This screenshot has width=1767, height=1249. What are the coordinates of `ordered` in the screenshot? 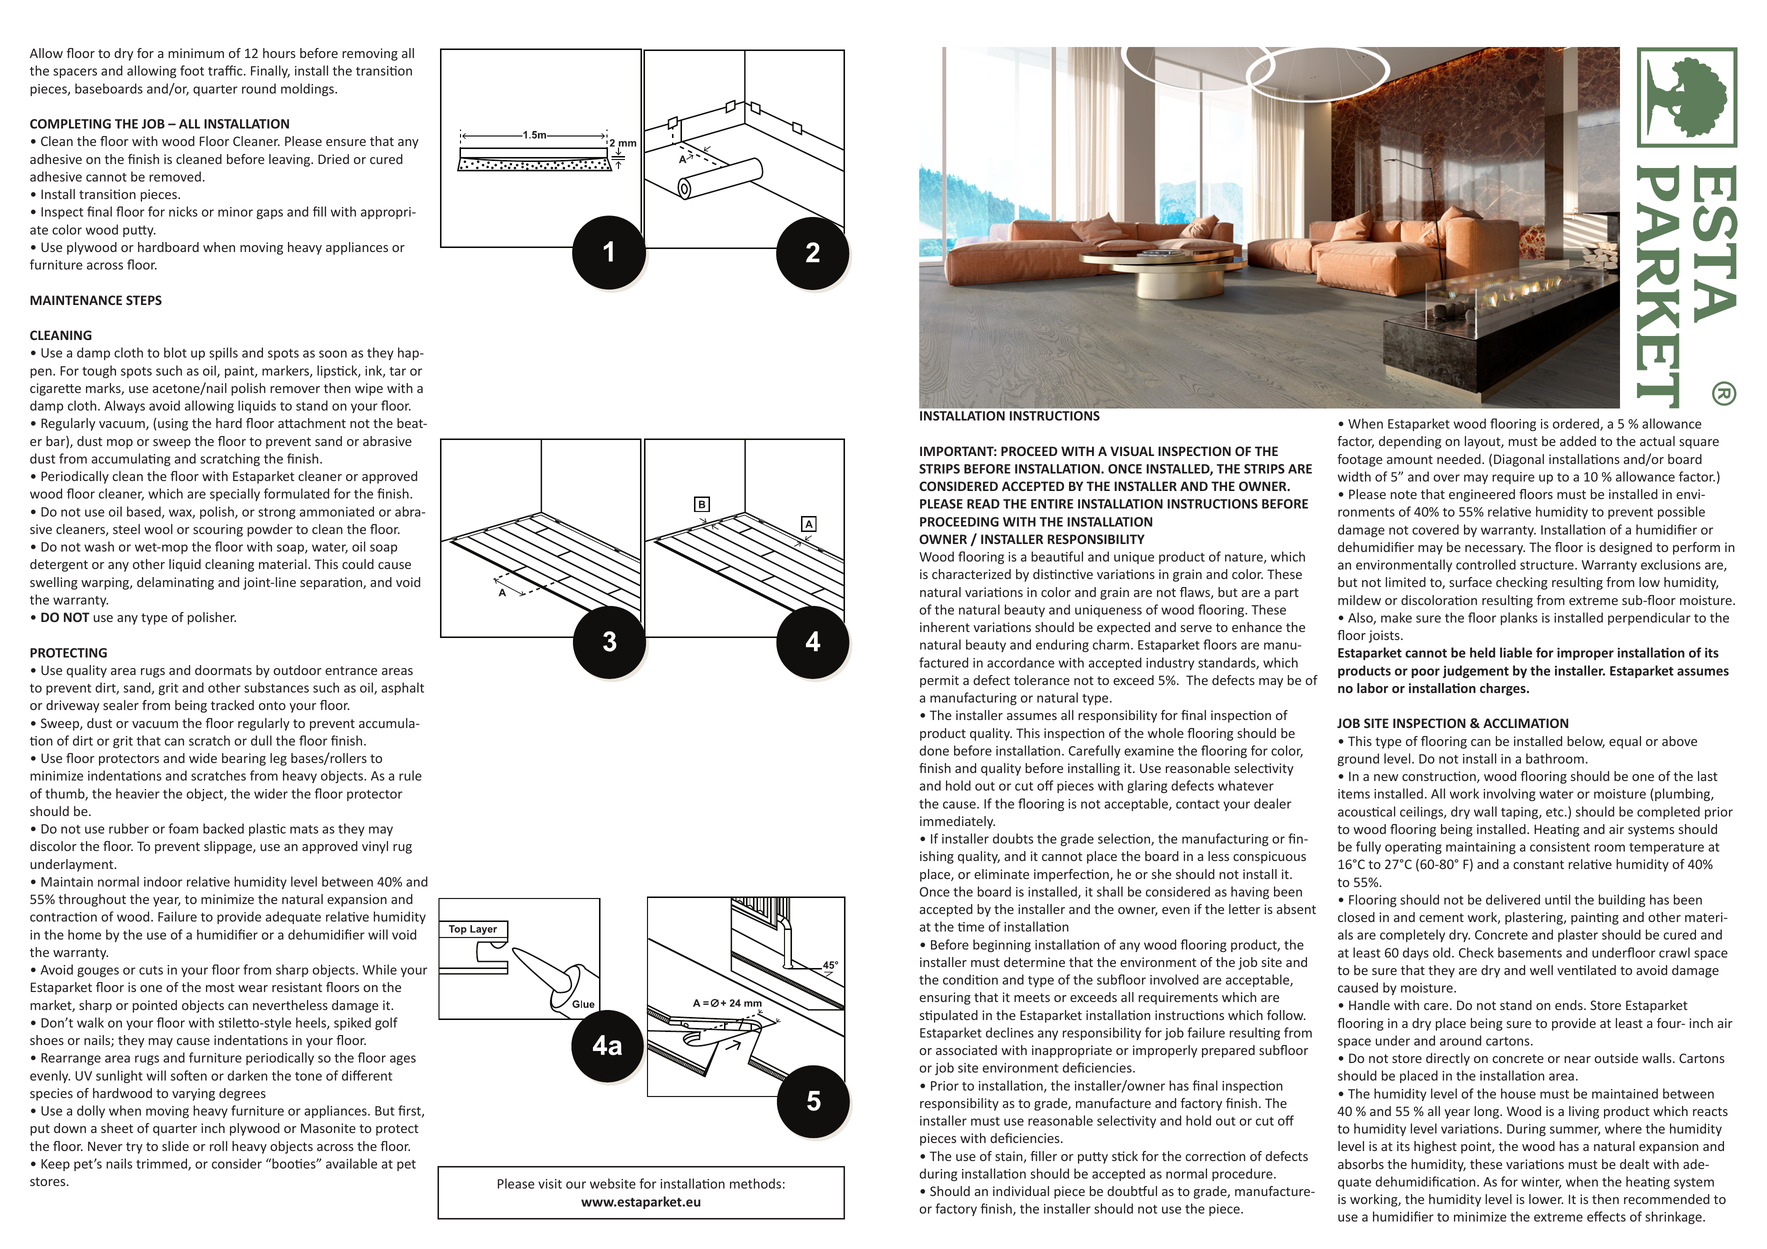 It's located at (1577, 424).
